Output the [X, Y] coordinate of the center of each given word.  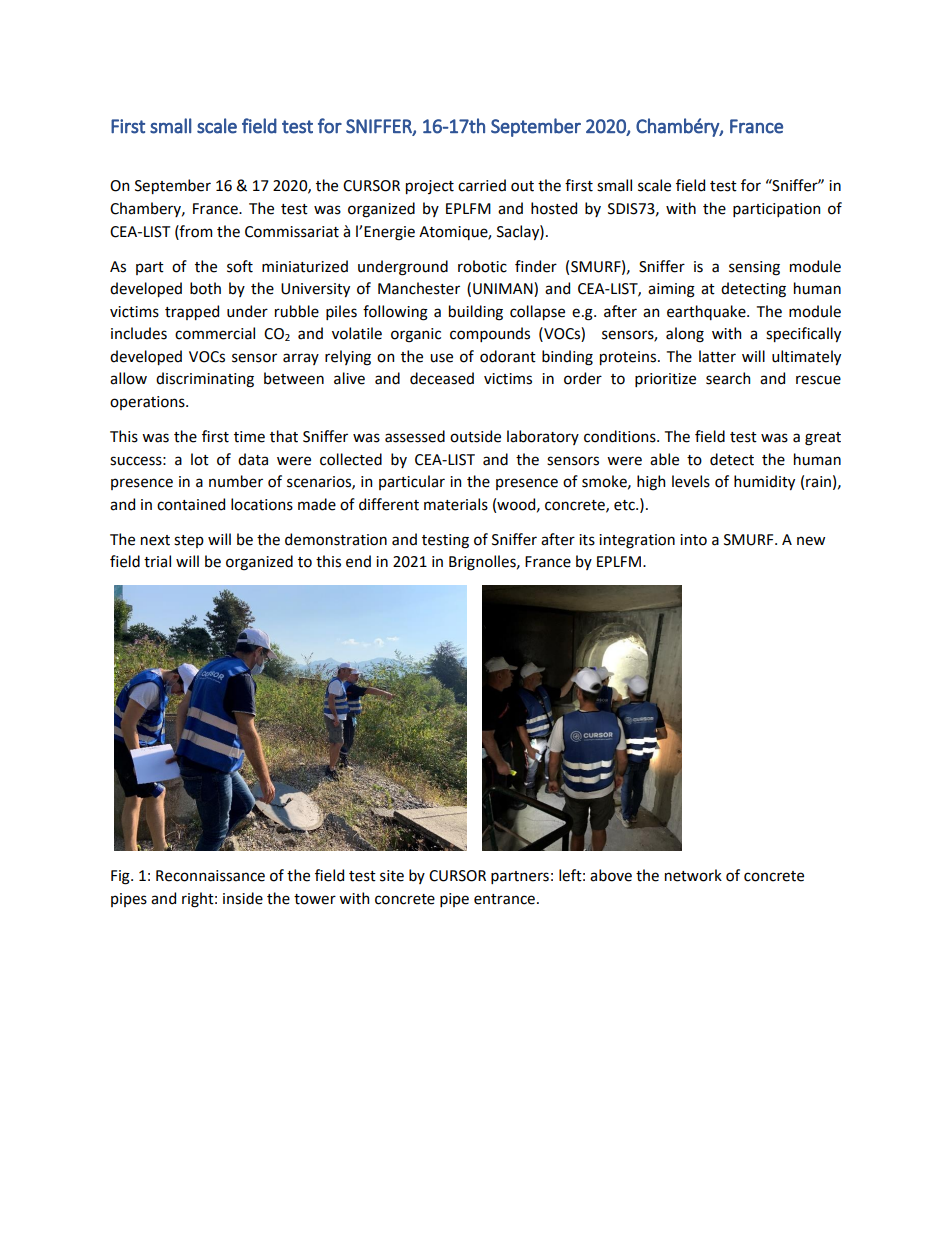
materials [456, 504]
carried [482, 185]
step [189, 541]
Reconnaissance [210, 876]
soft [240, 266]
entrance [504, 899]
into [693, 540]
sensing [754, 268]
